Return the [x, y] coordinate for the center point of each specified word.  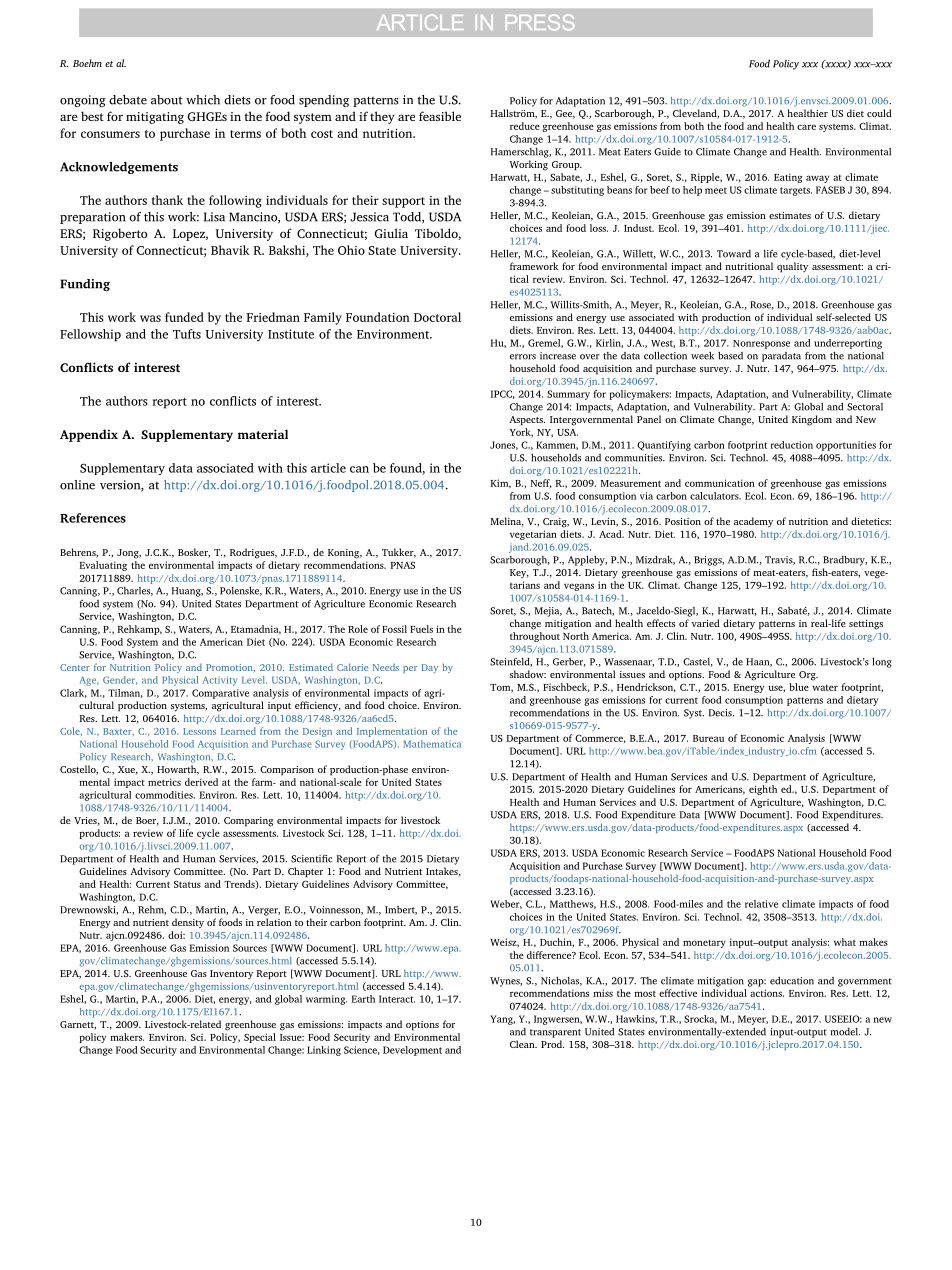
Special [260, 1038]
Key [519, 573]
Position [683, 521]
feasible [440, 116]
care [806, 127]
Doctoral [437, 317]
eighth [763, 790]
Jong [129, 554]
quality [792, 267]
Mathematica [432, 744]
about [167, 100]
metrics [164, 782]
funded [184, 317]
